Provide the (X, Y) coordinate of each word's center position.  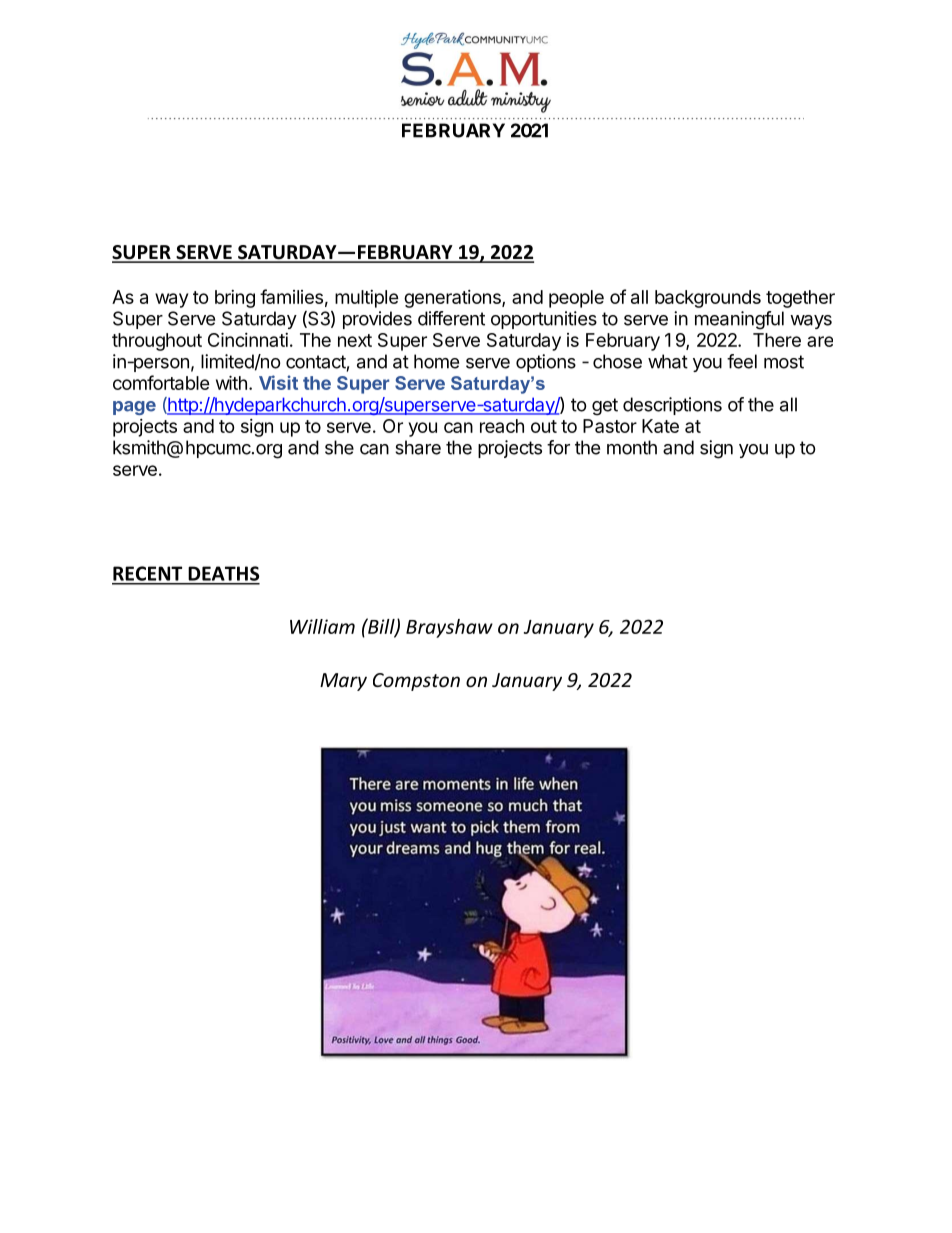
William (322, 626)
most (784, 362)
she (339, 447)
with (231, 382)
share (418, 447)
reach (502, 426)
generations (453, 299)
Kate (660, 426)
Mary (343, 682)
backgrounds (708, 299)
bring (235, 299)
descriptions (672, 406)
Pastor (610, 426)
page (134, 408)
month (632, 447)
